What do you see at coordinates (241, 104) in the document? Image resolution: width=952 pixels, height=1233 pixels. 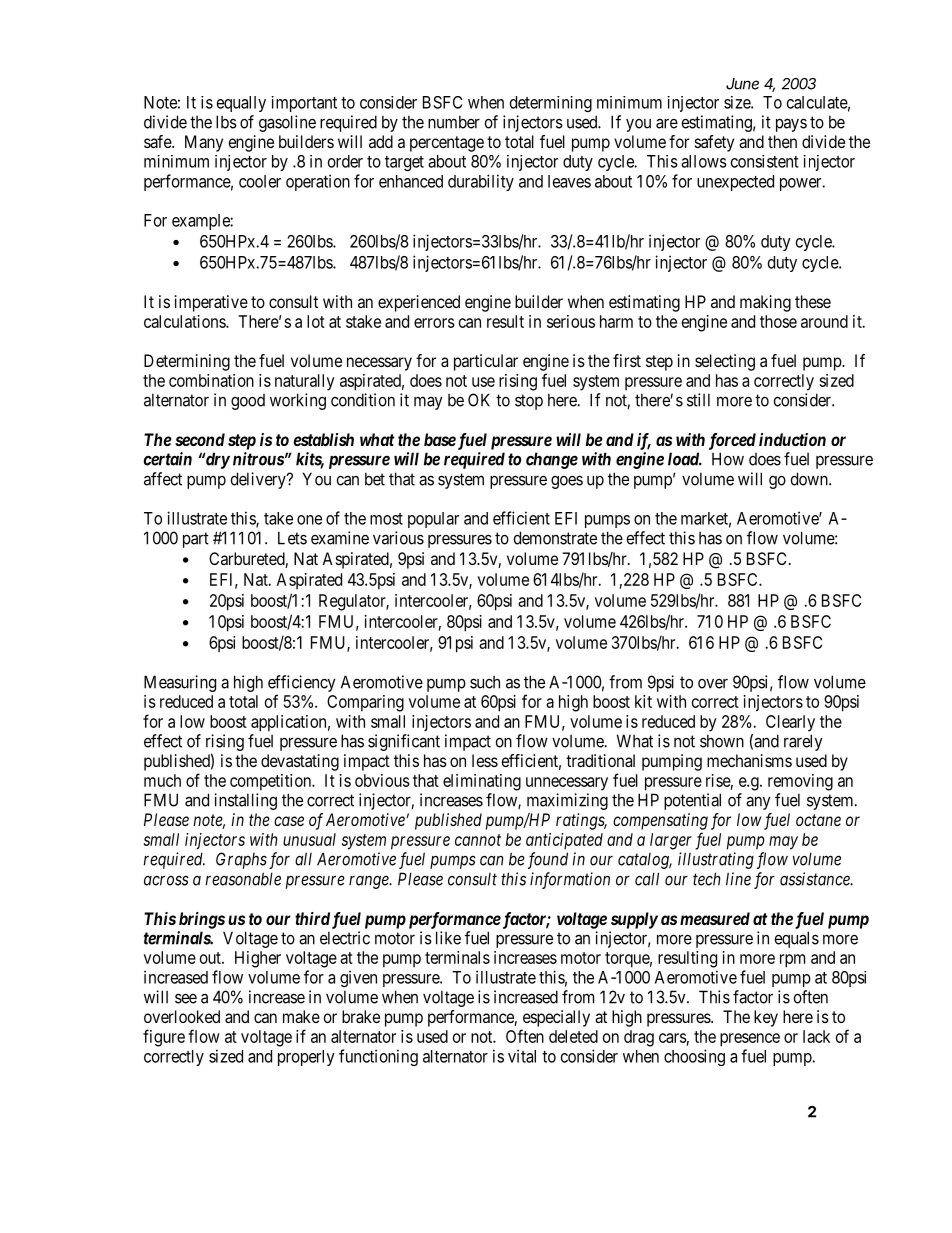 I see `equally` at bounding box center [241, 104].
